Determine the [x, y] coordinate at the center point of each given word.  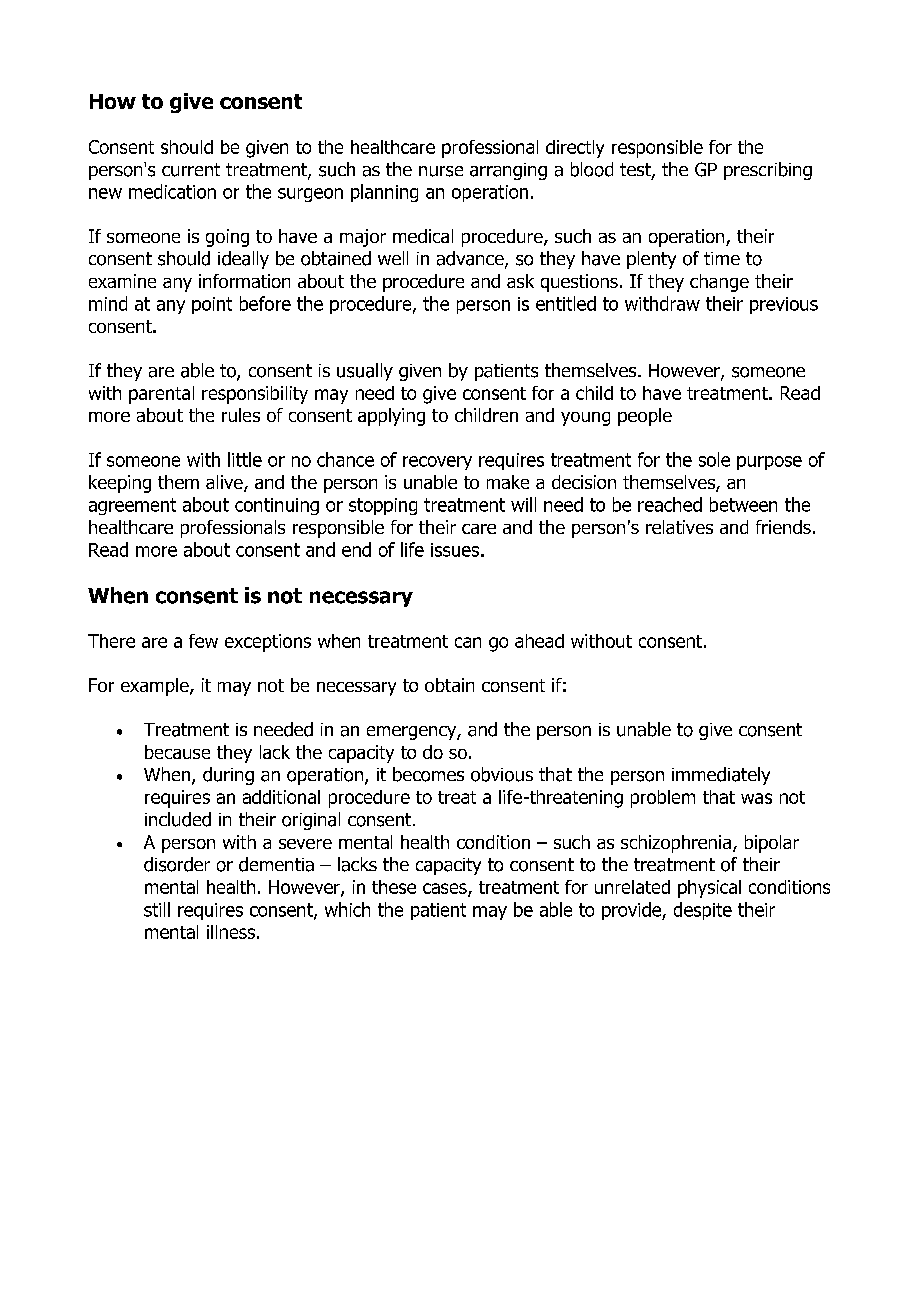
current [191, 170]
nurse [441, 171]
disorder [177, 864]
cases [446, 890]
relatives [679, 527]
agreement [132, 506]
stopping [383, 506]
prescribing [768, 171]
